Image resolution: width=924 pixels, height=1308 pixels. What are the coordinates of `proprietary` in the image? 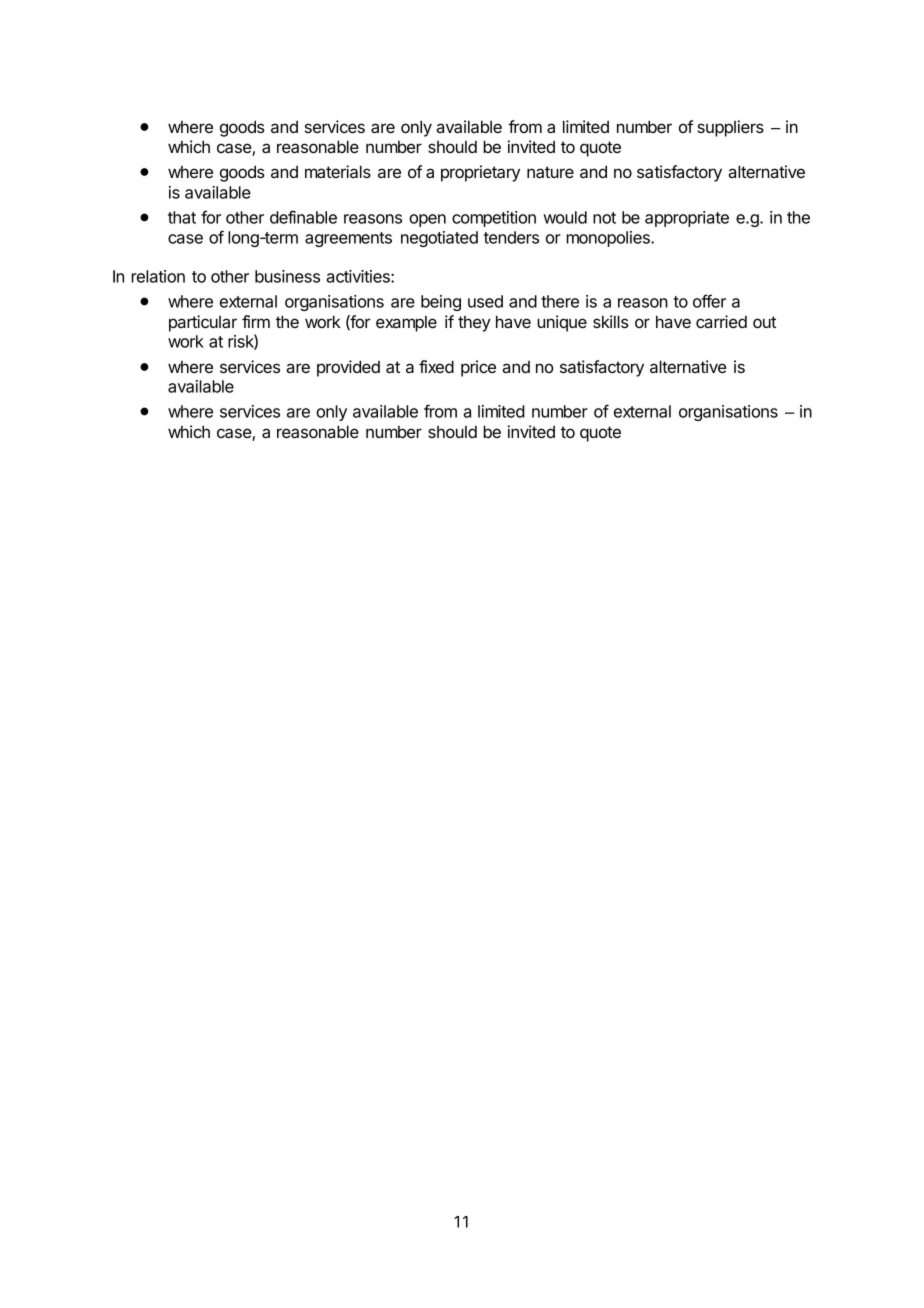 It's located at (480, 173).
